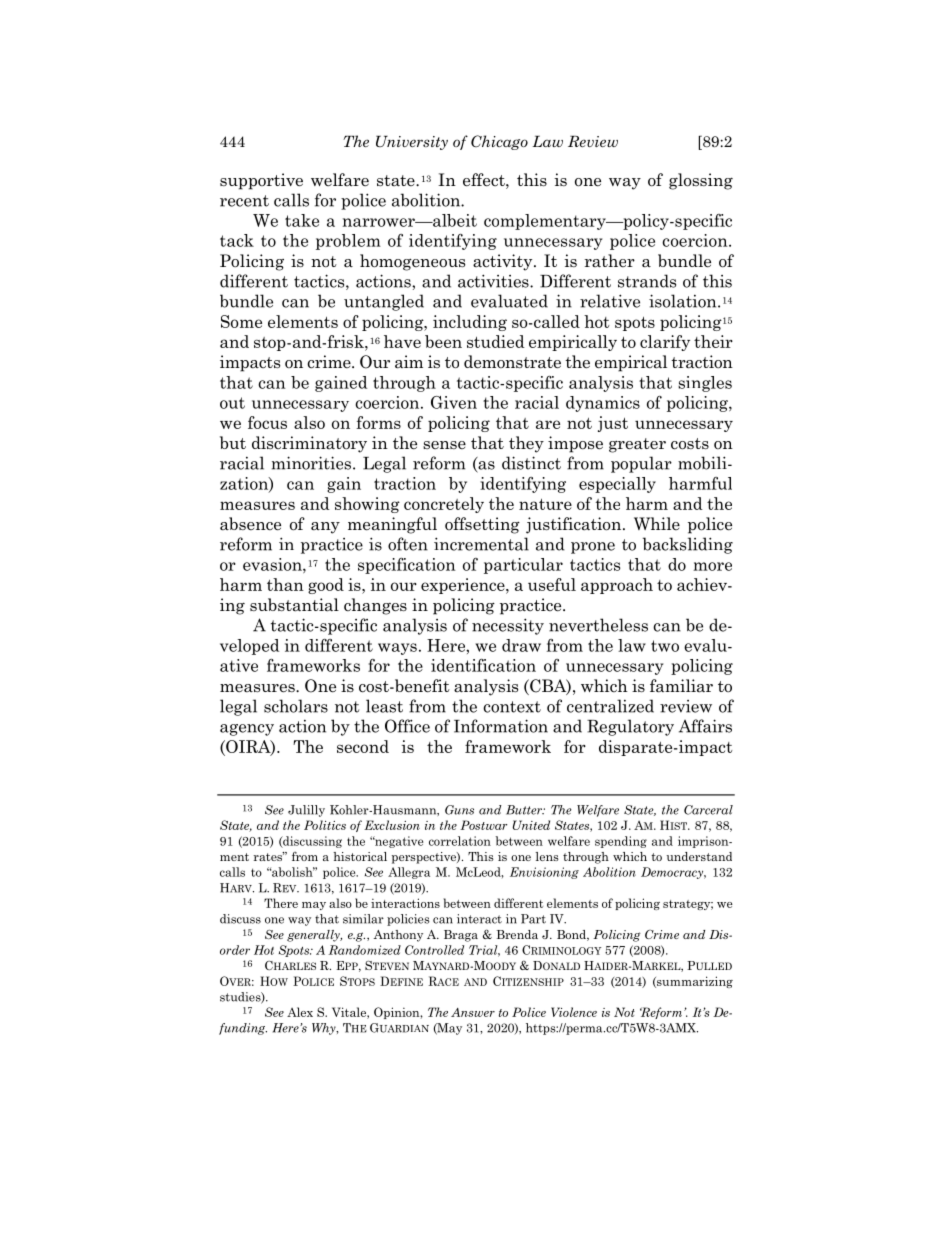  I want to click on experience, so click(464, 586).
